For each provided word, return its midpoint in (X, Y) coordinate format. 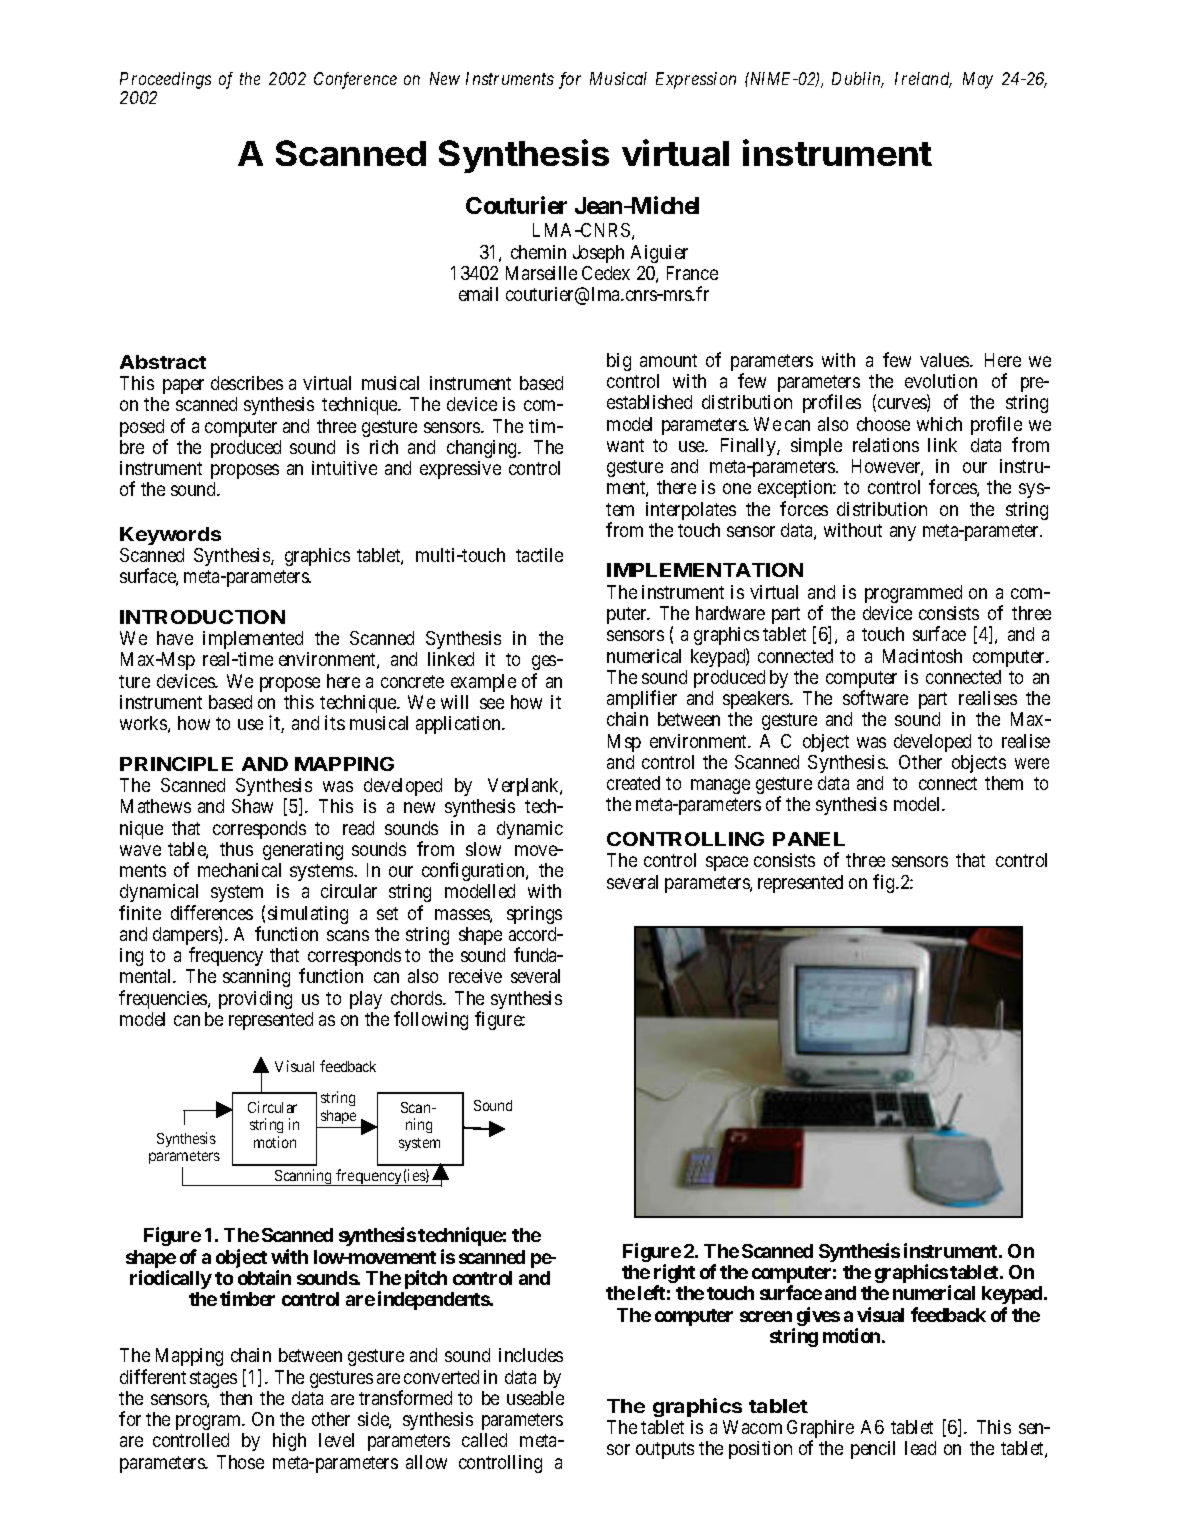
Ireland (923, 80)
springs (534, 915)
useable (535, 1398)
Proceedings (165, 80)
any (903, 533)
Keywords (170, 536)
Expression (696, 80)
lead (920, 1448)
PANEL (809, 839)
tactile (539, 555)
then (236, 1398)
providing (255, 1000)
